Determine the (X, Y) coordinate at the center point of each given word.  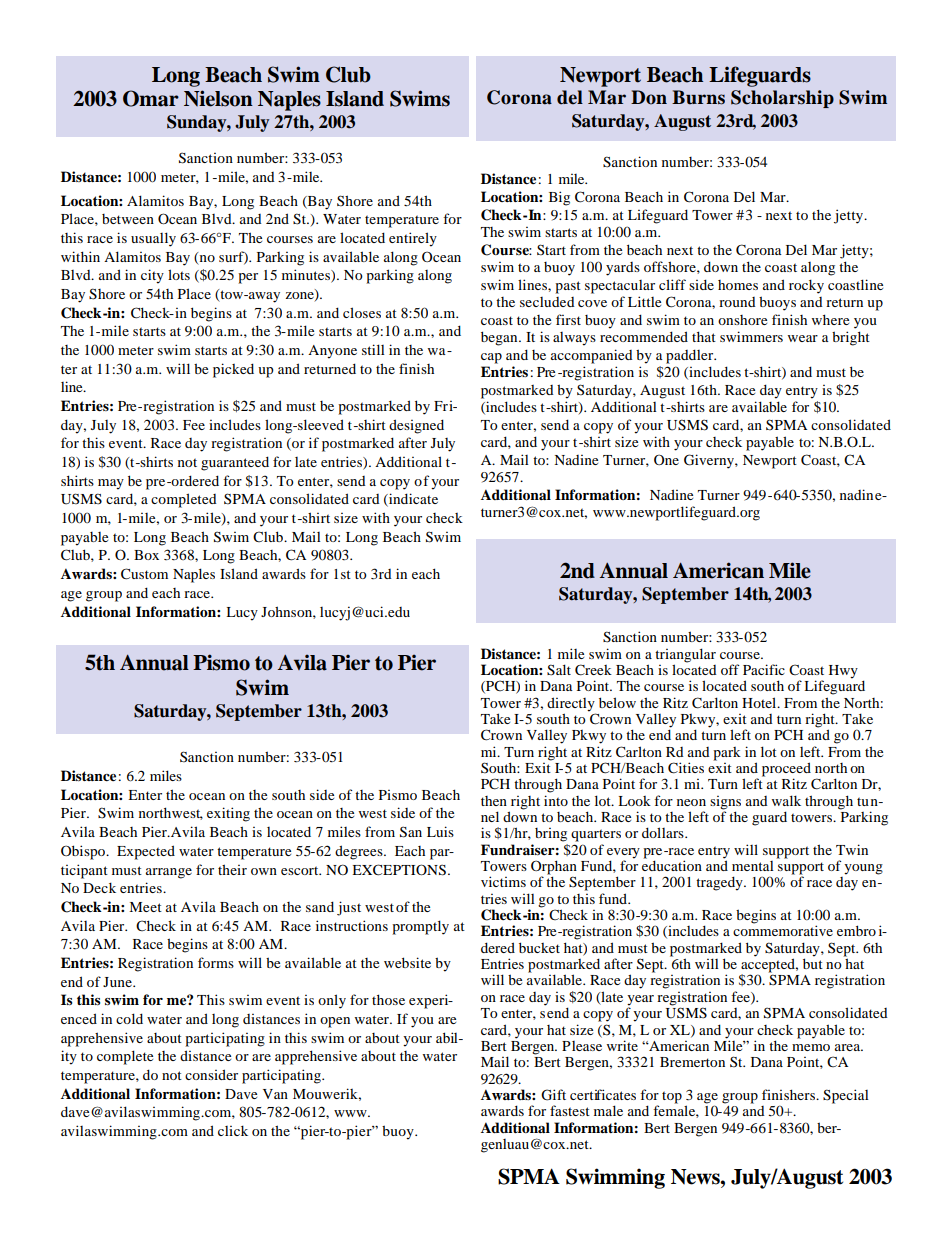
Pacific (764, 669)
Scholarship (782, 99)
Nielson (218, 98)
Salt (559, 670)
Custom (144, 574)
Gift (553, 1095)
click (233, 1130)
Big (559, 198)
